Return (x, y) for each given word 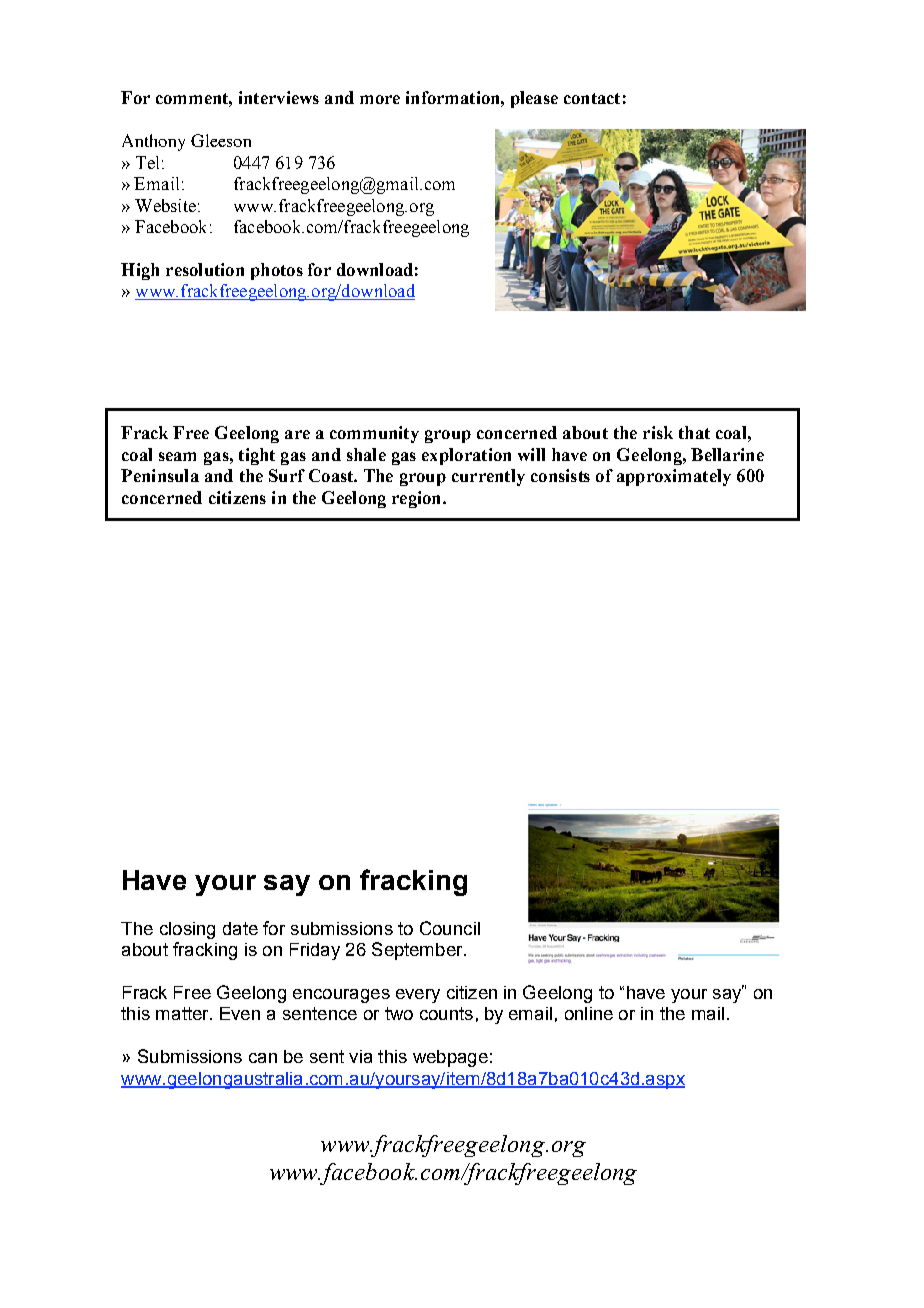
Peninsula (160, 475)
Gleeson (221, 140)
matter (183, 1013)
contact (592, 98)
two (399, 1013)
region (418, 499)
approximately (674, 477)
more (380, 99)
